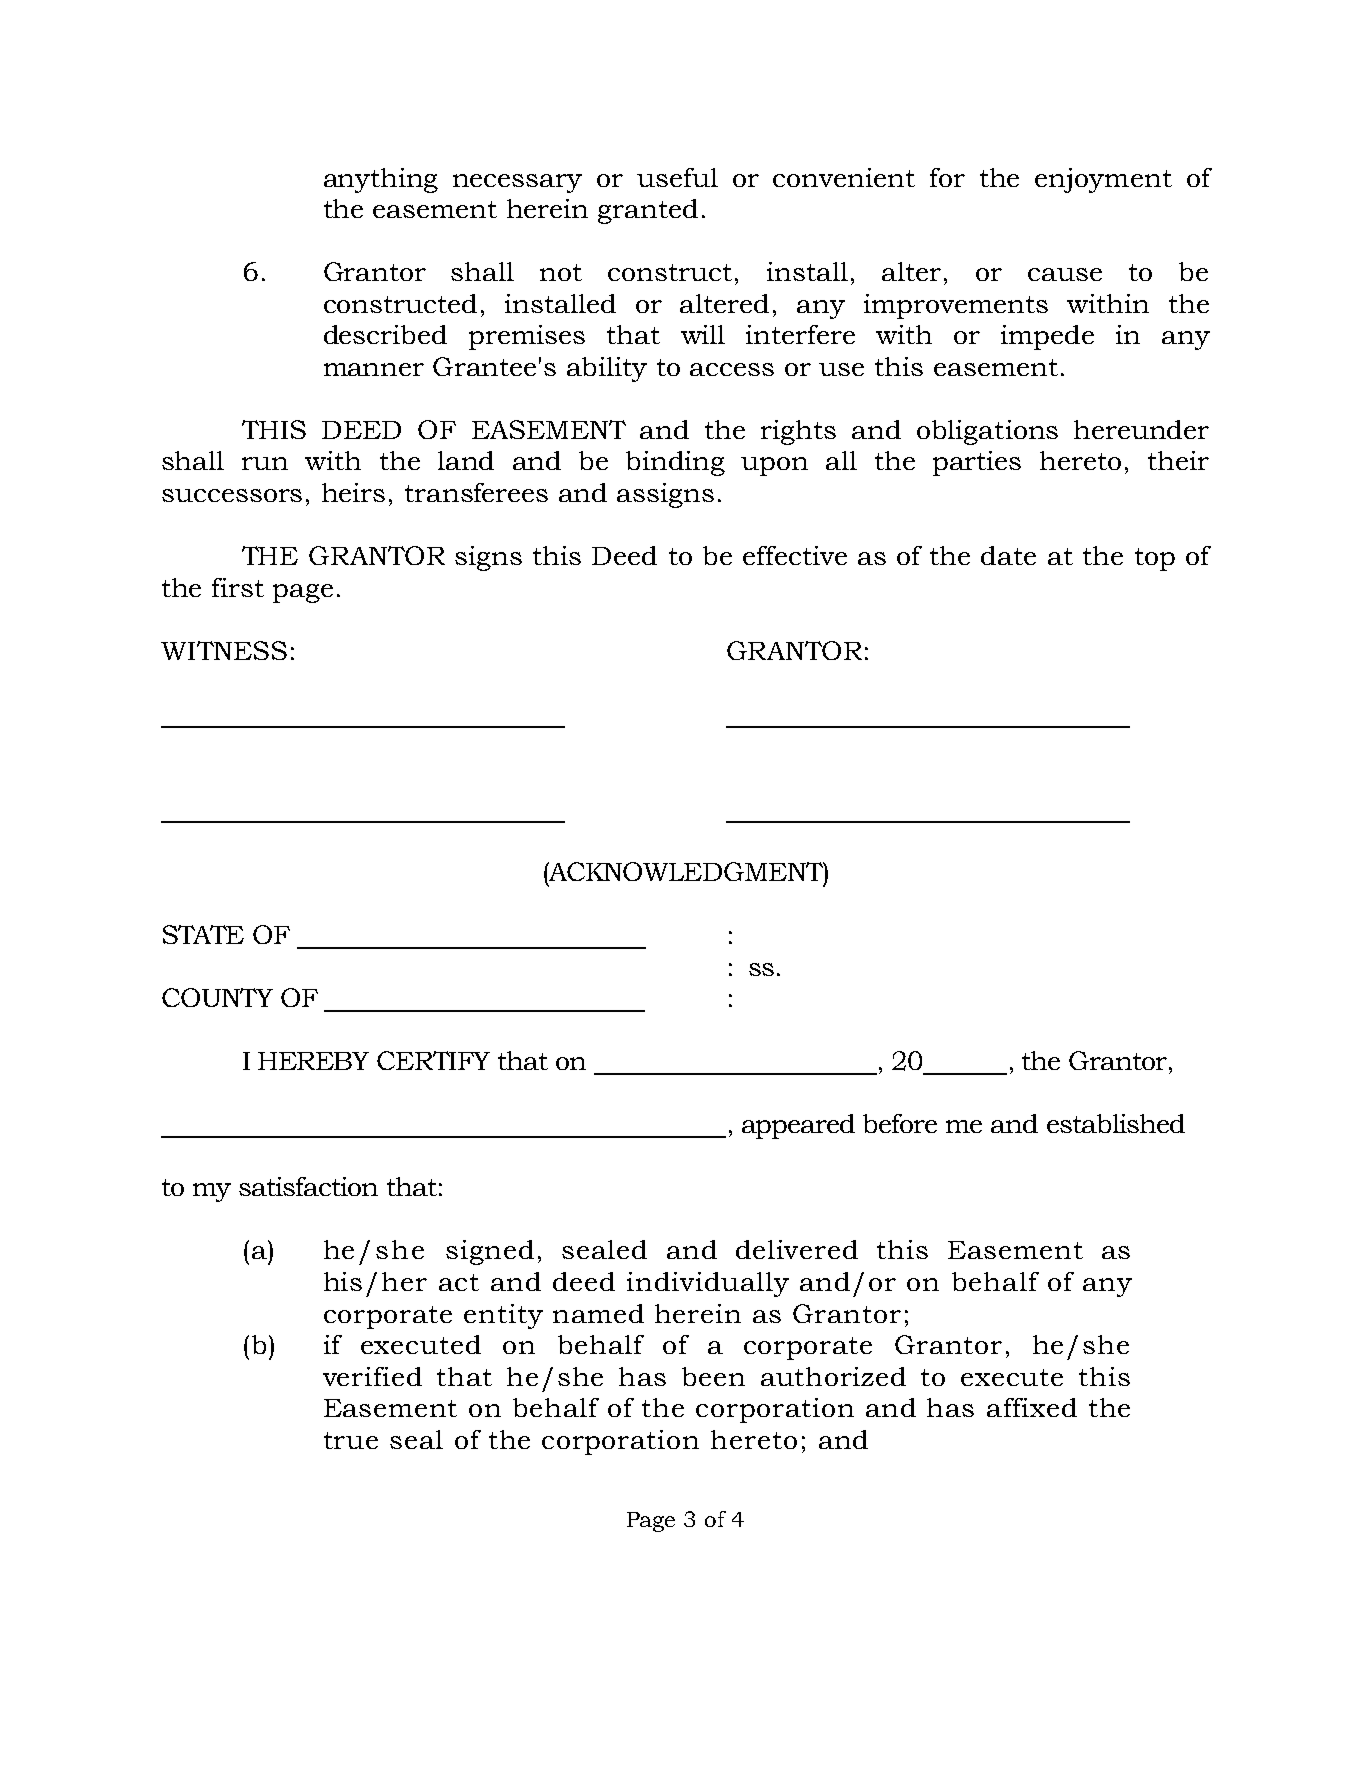 The image size is (1371, 1774). I want to click on verified, so click(372, 1376).
